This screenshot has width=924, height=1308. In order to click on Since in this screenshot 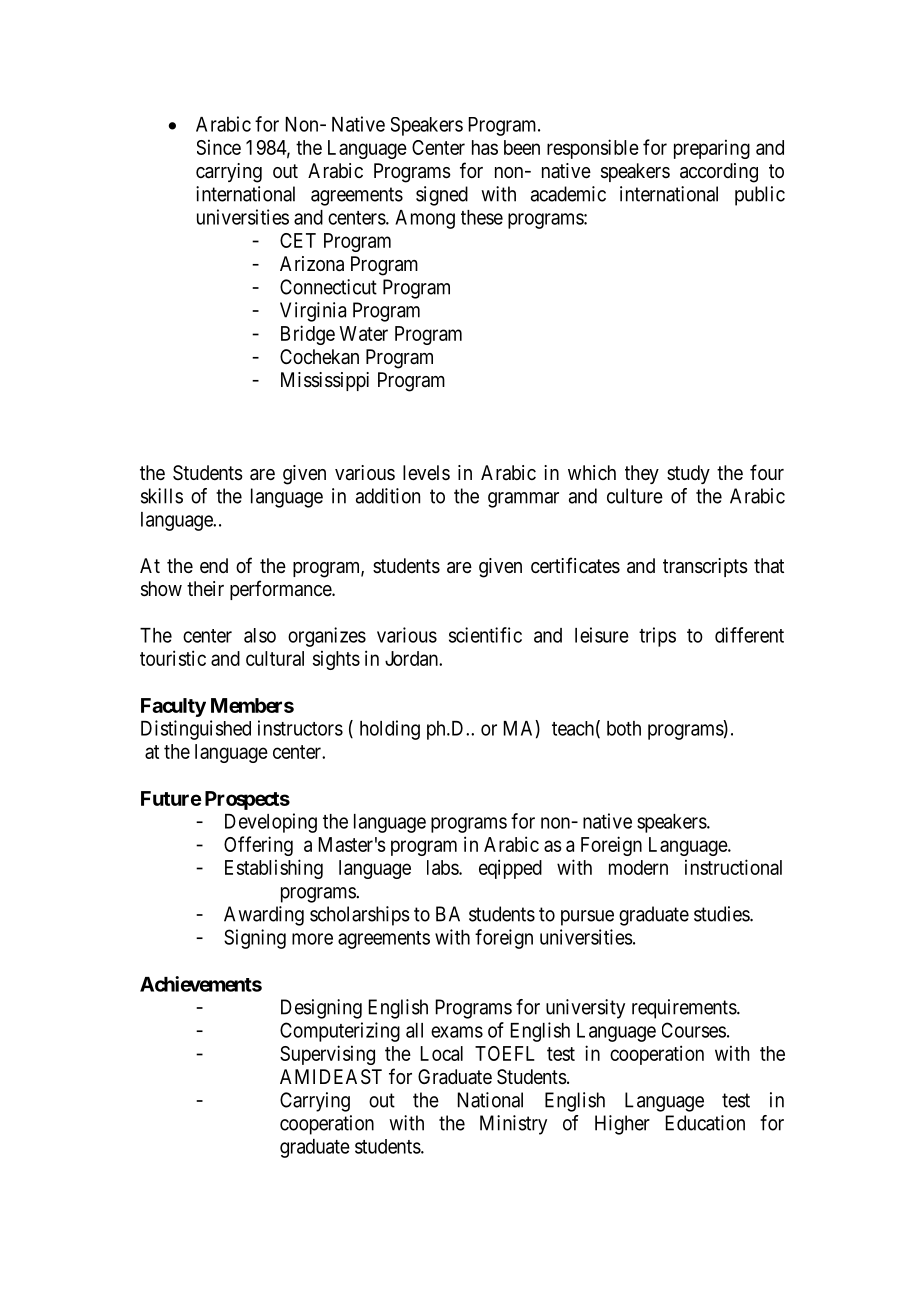, I will do `click(219, 147)`.
